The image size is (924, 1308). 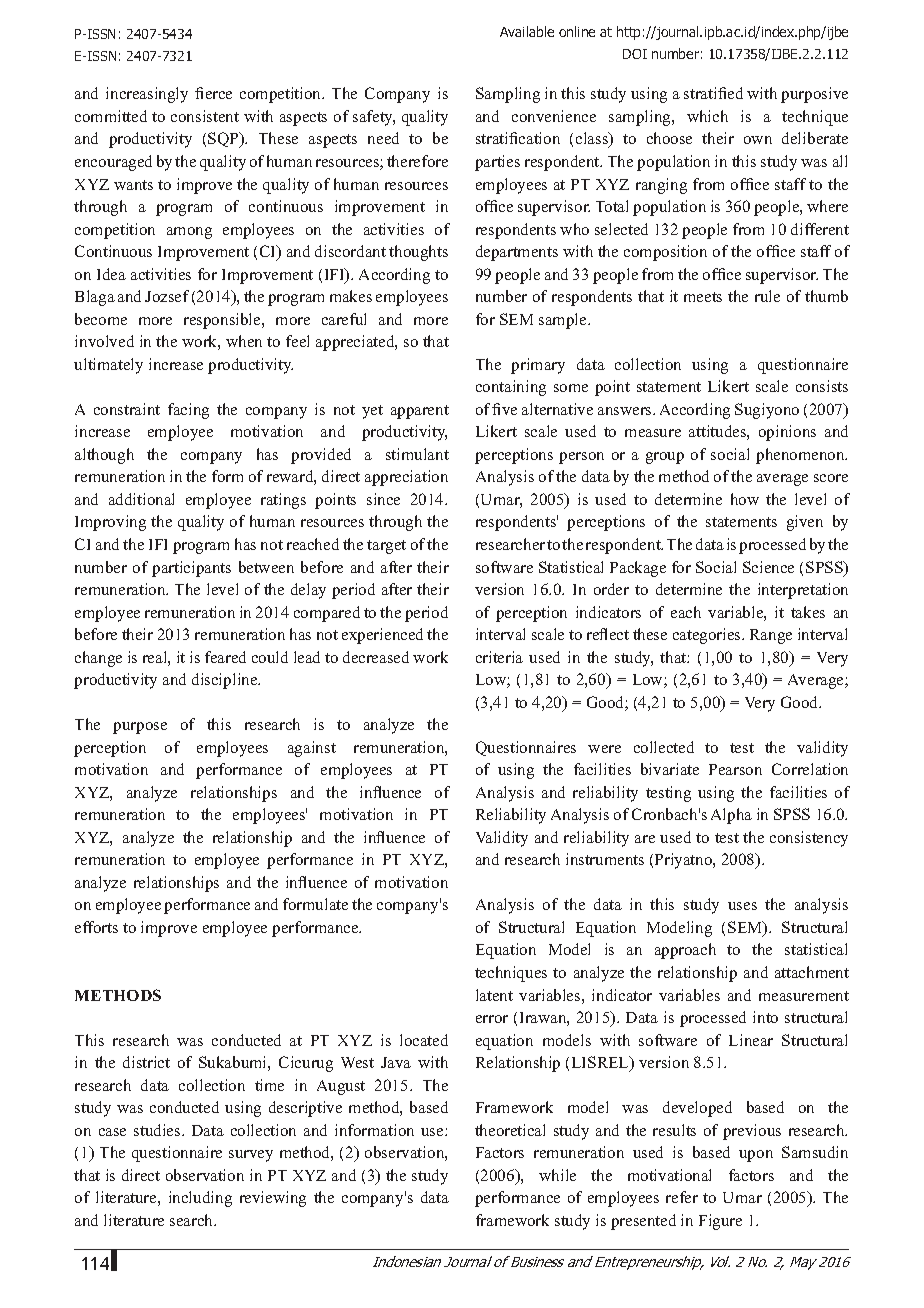 I want to click on stratified, so click(x=713, y=93).
